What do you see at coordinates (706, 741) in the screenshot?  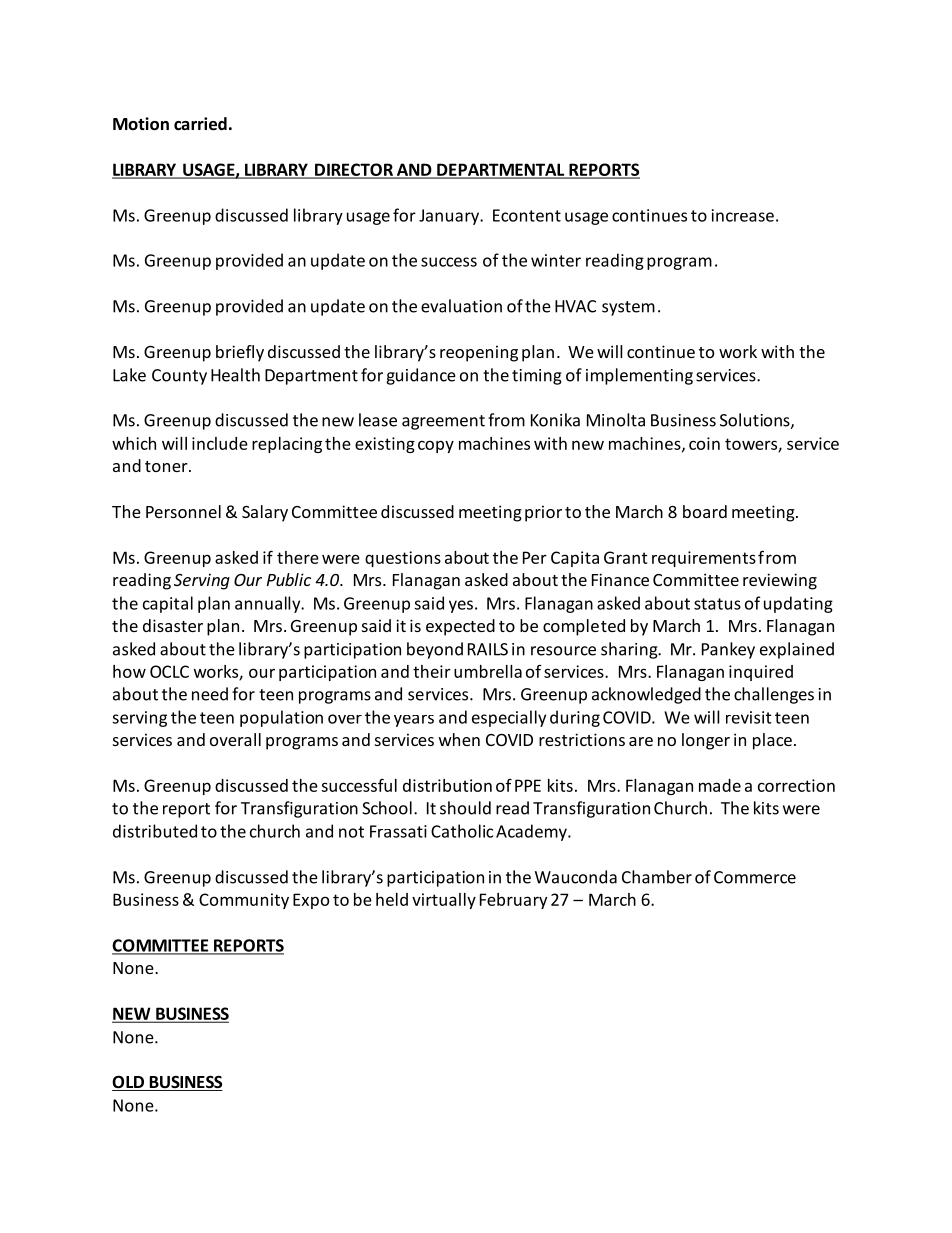 I see `longer` at bounding box center [706, 741].
